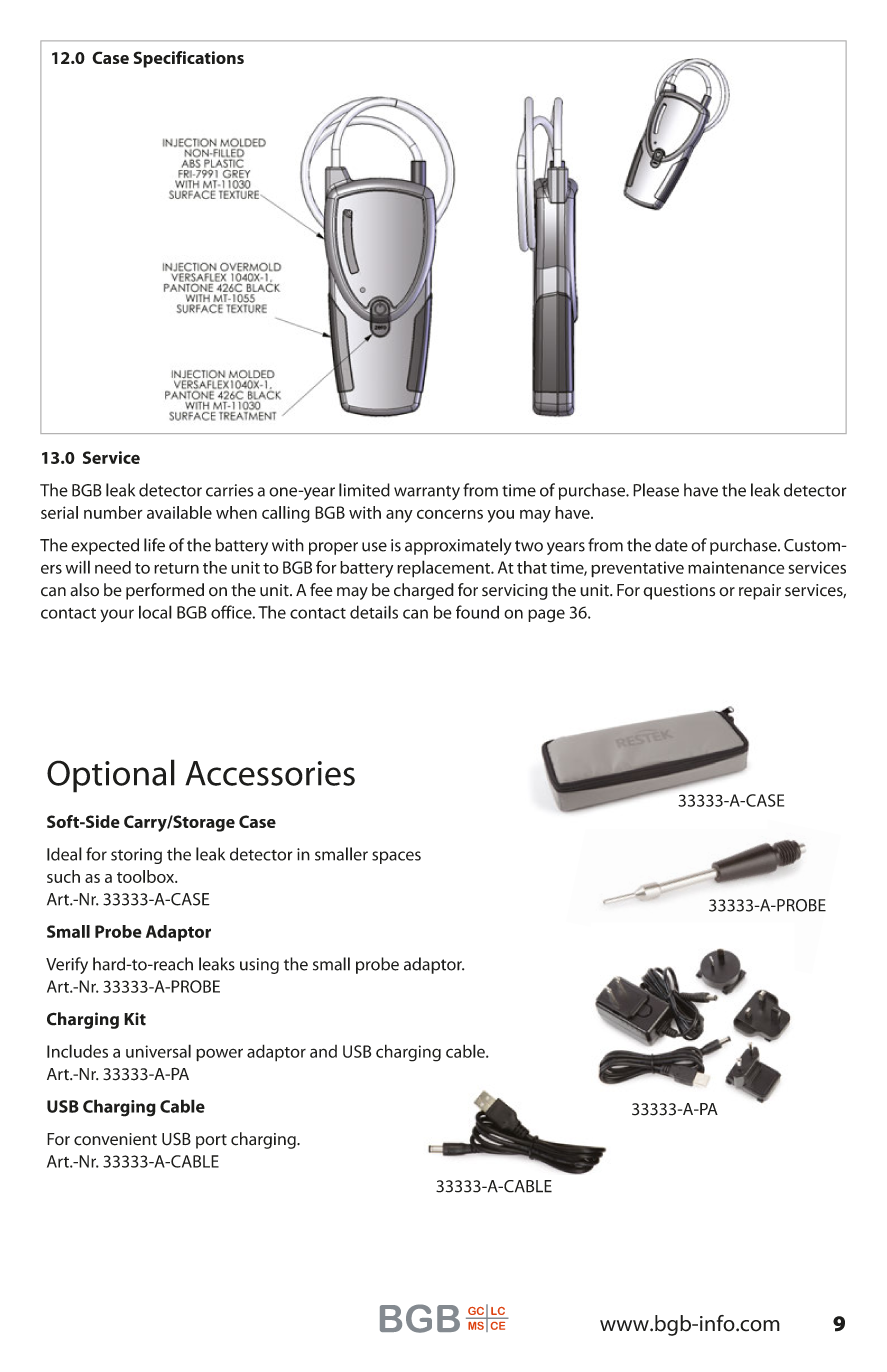 The width and height of the page is (887, 1372). What do you see at coordinates (113, 512) in the page?
I see `number` at bounding box center [113, 512].
